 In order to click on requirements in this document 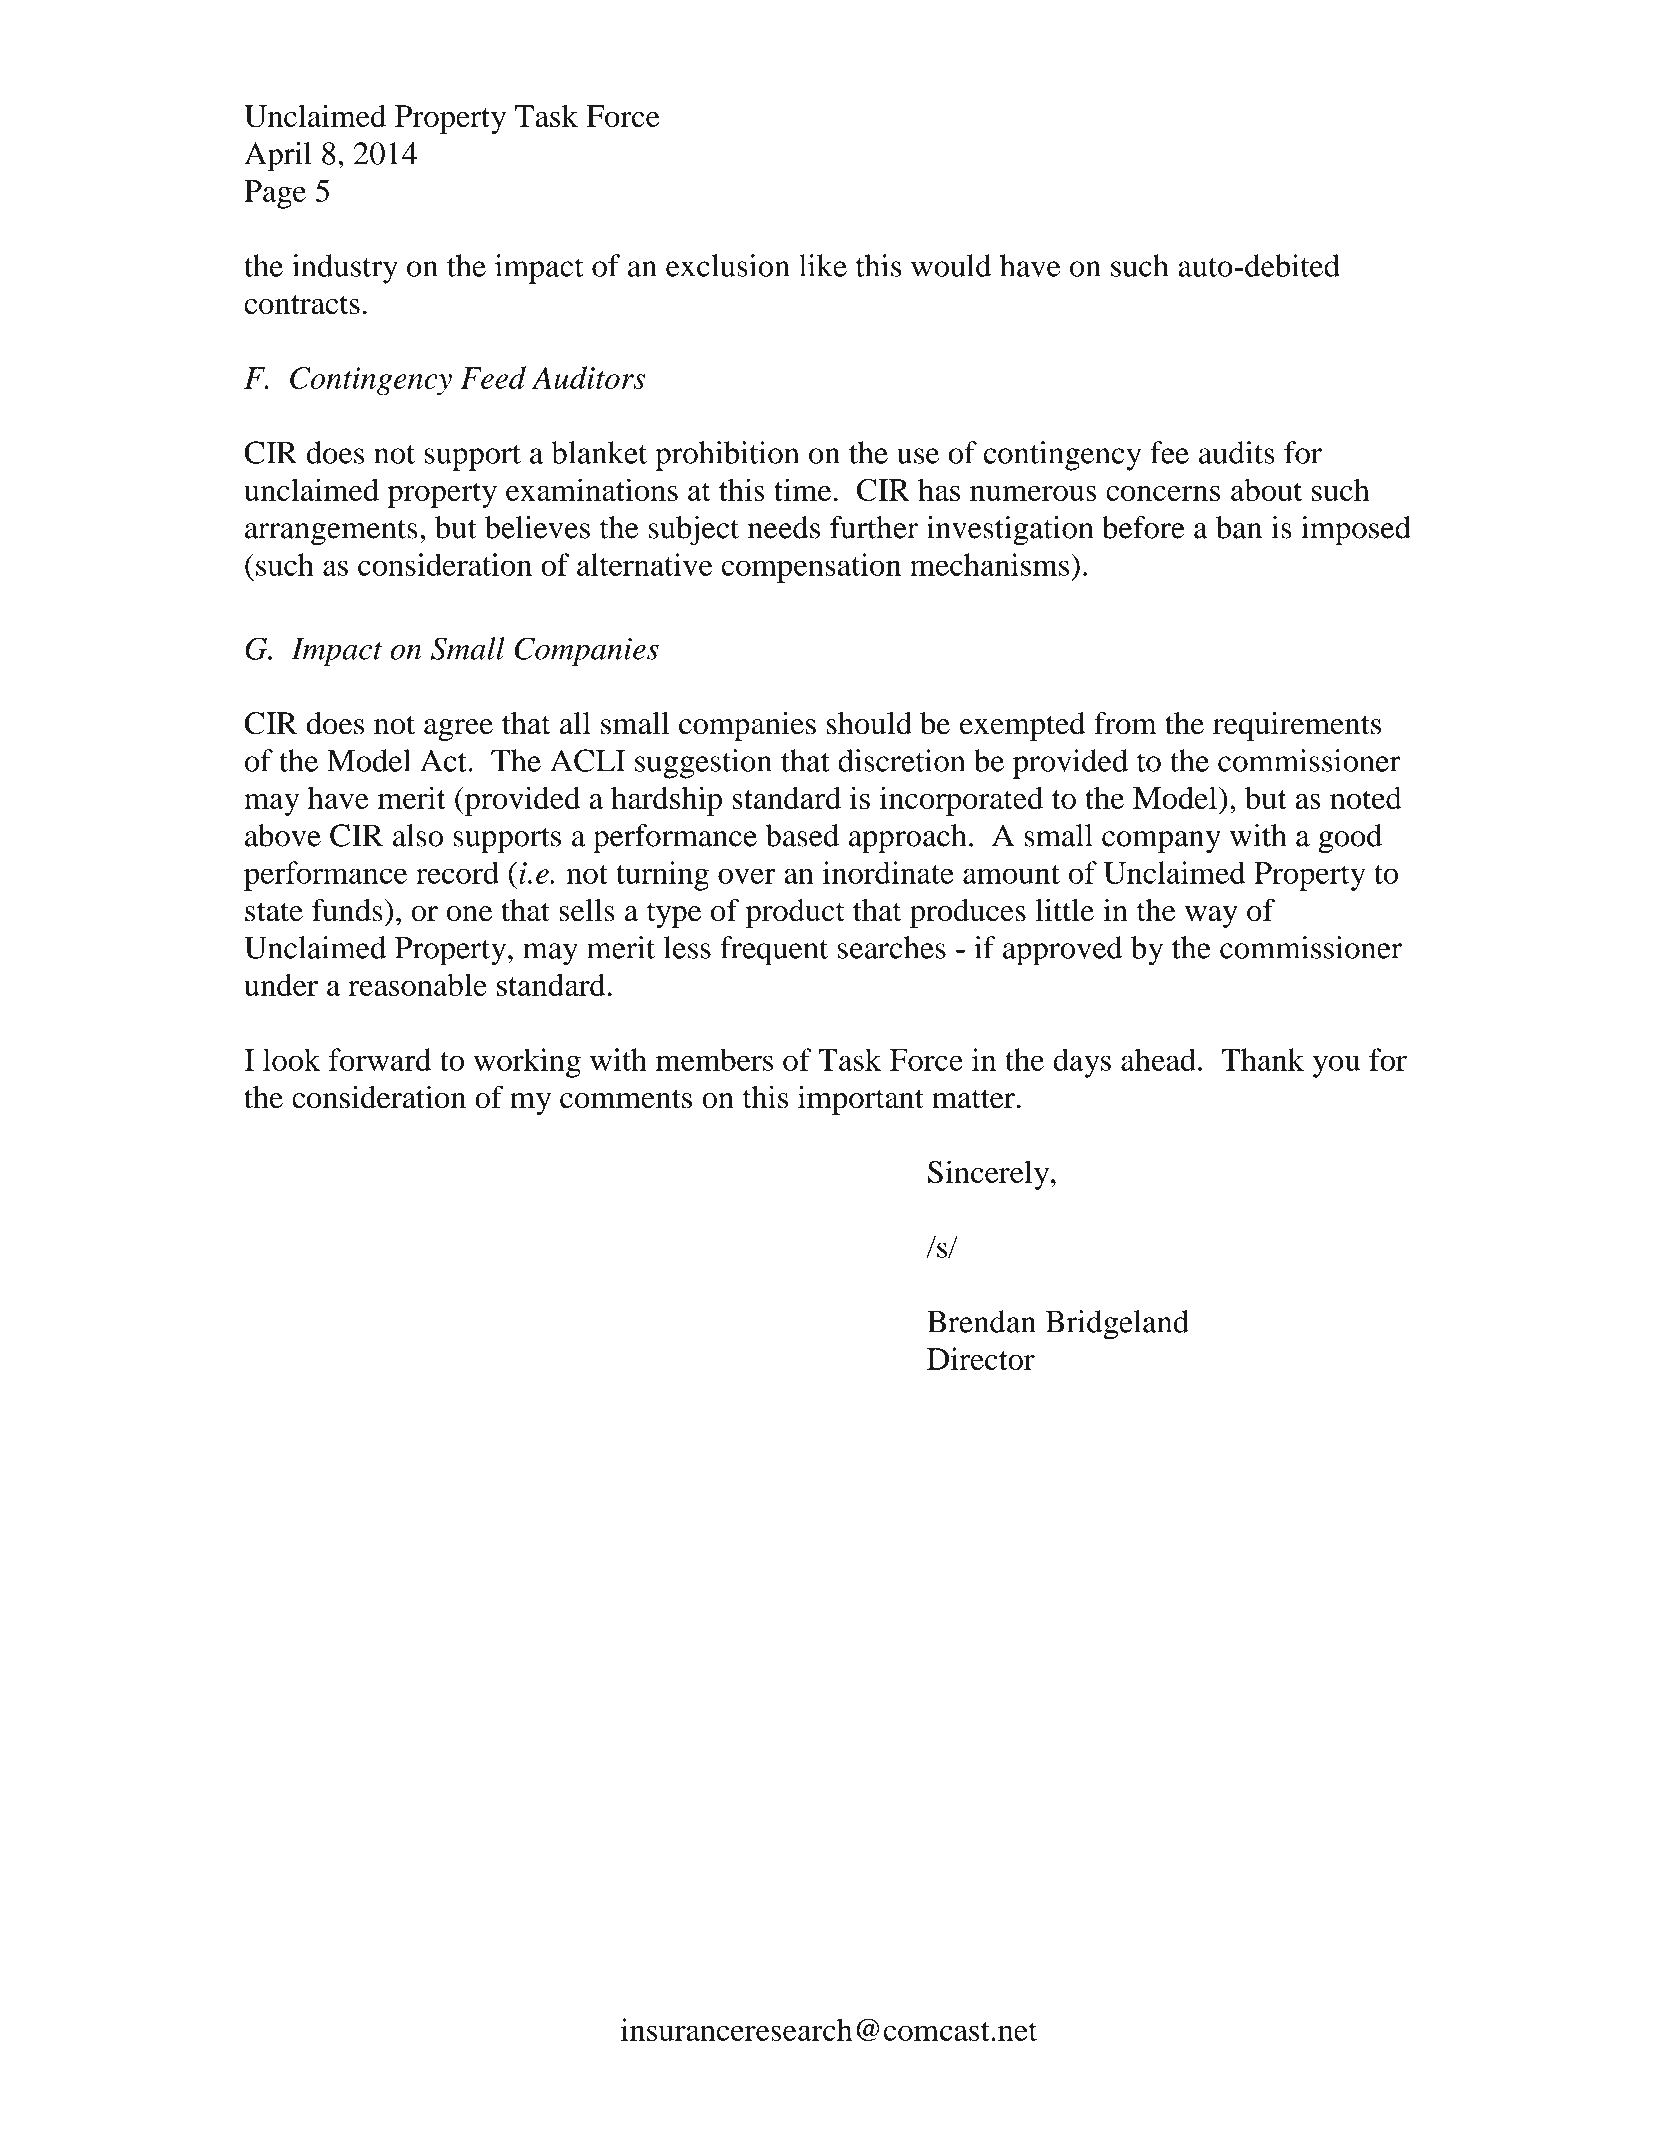, I will do `click(1297, 726)`.
